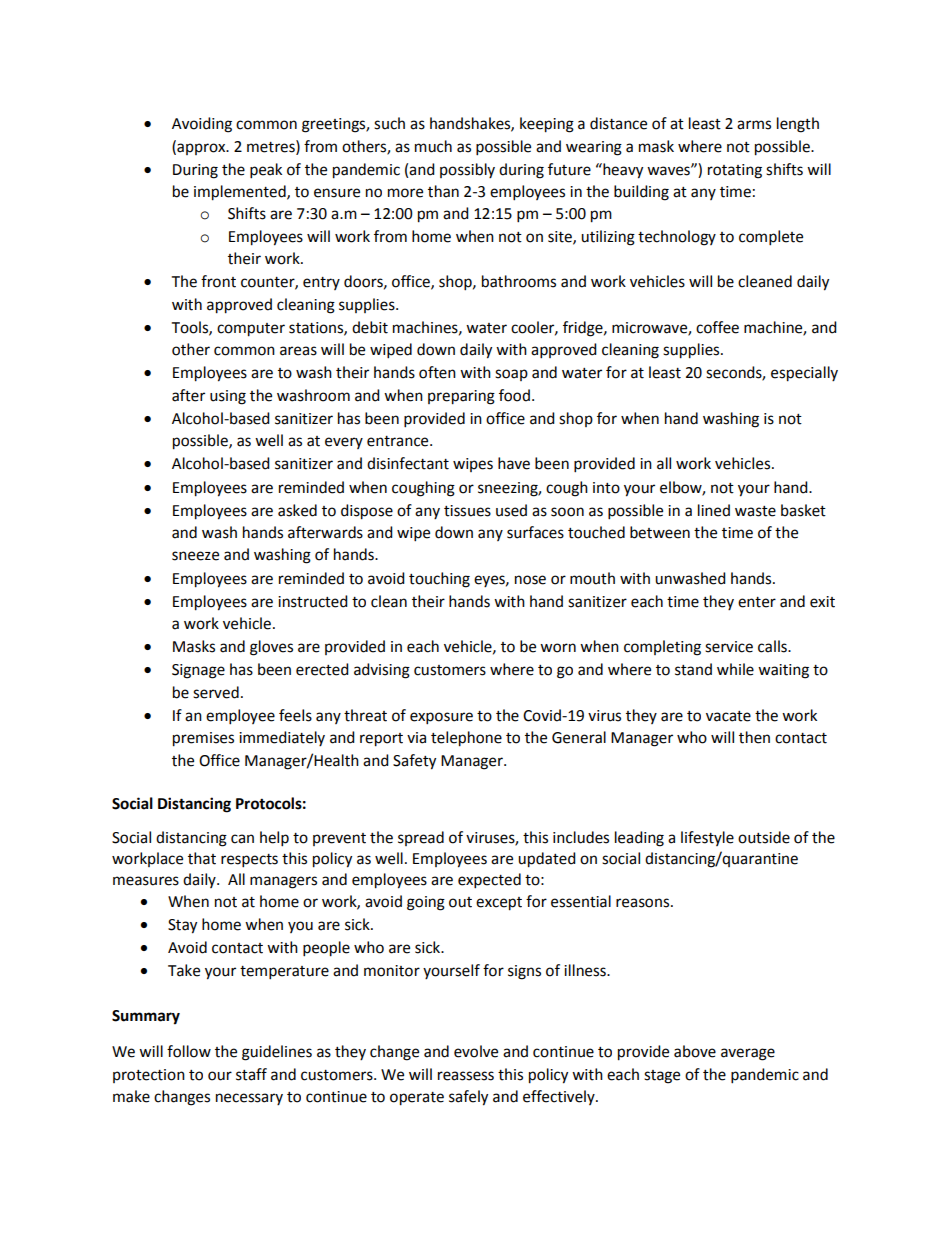  What do you see at coordinates (266, 171) in the screenshot?
I see `peak` at bounding box center [266, 171].
